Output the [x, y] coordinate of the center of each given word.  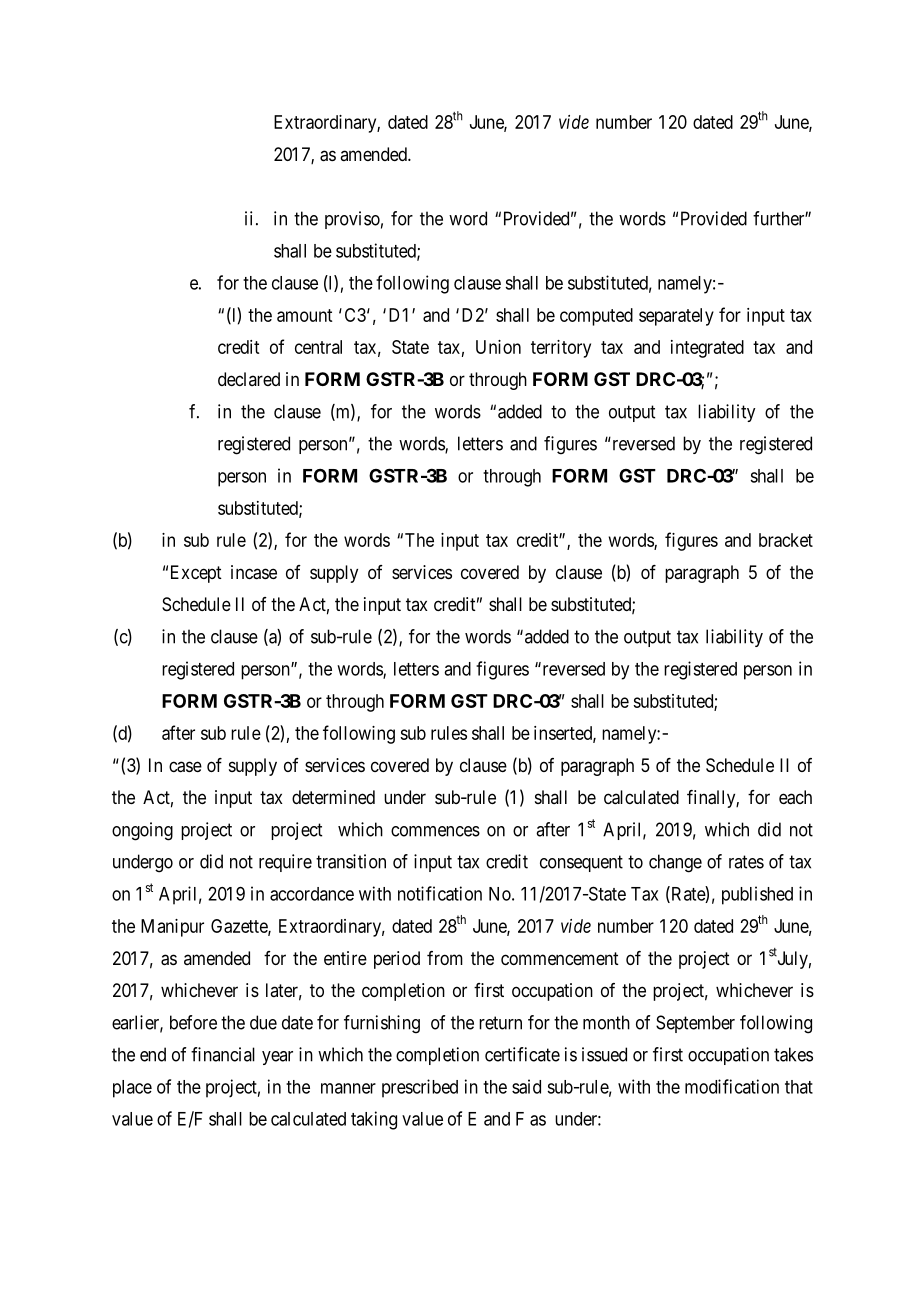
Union [498, 347]
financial [223, 1054]
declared [249, 379]
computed [596, 317]
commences [435, 831]
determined [333, 797]
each [795, 797]
